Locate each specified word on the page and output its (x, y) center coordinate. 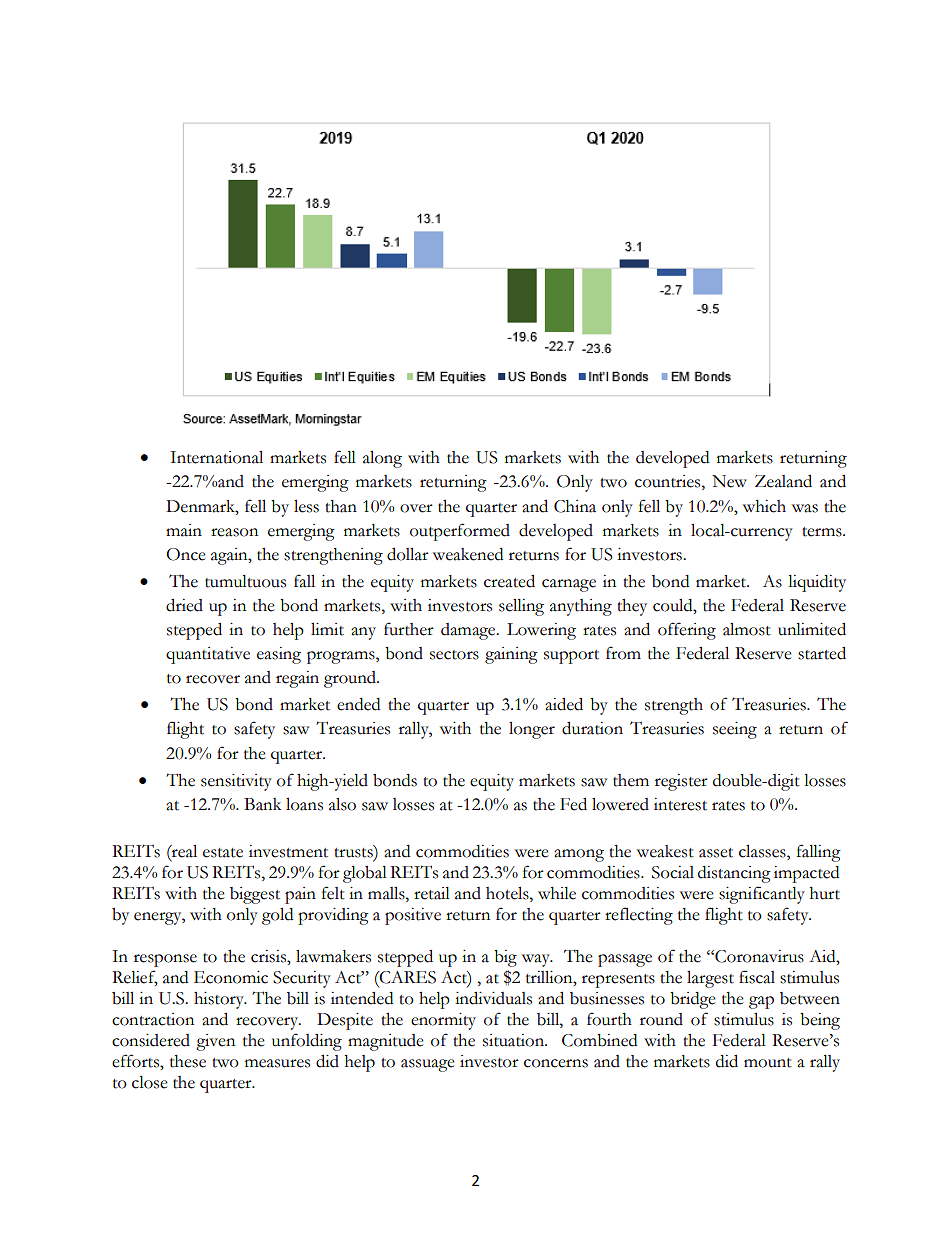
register (681, 782)
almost (747, 629)
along (382, 459)
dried (184, 605)
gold (277, 916)
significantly (762, 895)
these (188, 1061)
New (729, 481)
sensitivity (236, 782)
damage (469, 631)
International (216, 457)
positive (413, 916)
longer (532, 730)
